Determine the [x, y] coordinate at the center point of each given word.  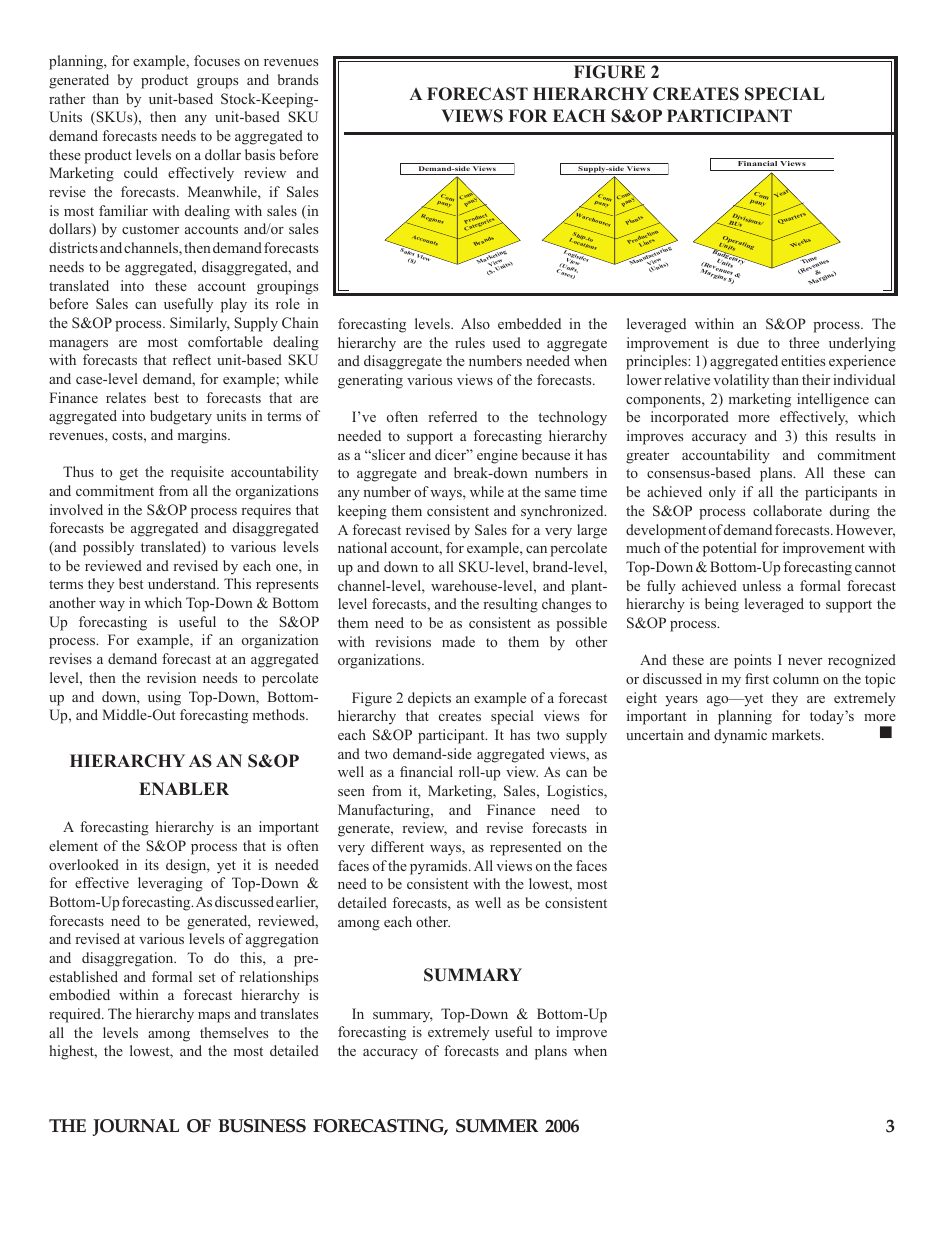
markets [797, 734]
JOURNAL [136, 1127]
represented [525, 848]
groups [217, 83]
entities [803, 360]
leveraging [170, 884]
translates [289, 1013]
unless [761, 585]
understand [183, 583]
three [804, 342]
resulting [510, 605]
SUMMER [497, 1126]
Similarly [200, 324]
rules [470, 342]
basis [260, 154]
